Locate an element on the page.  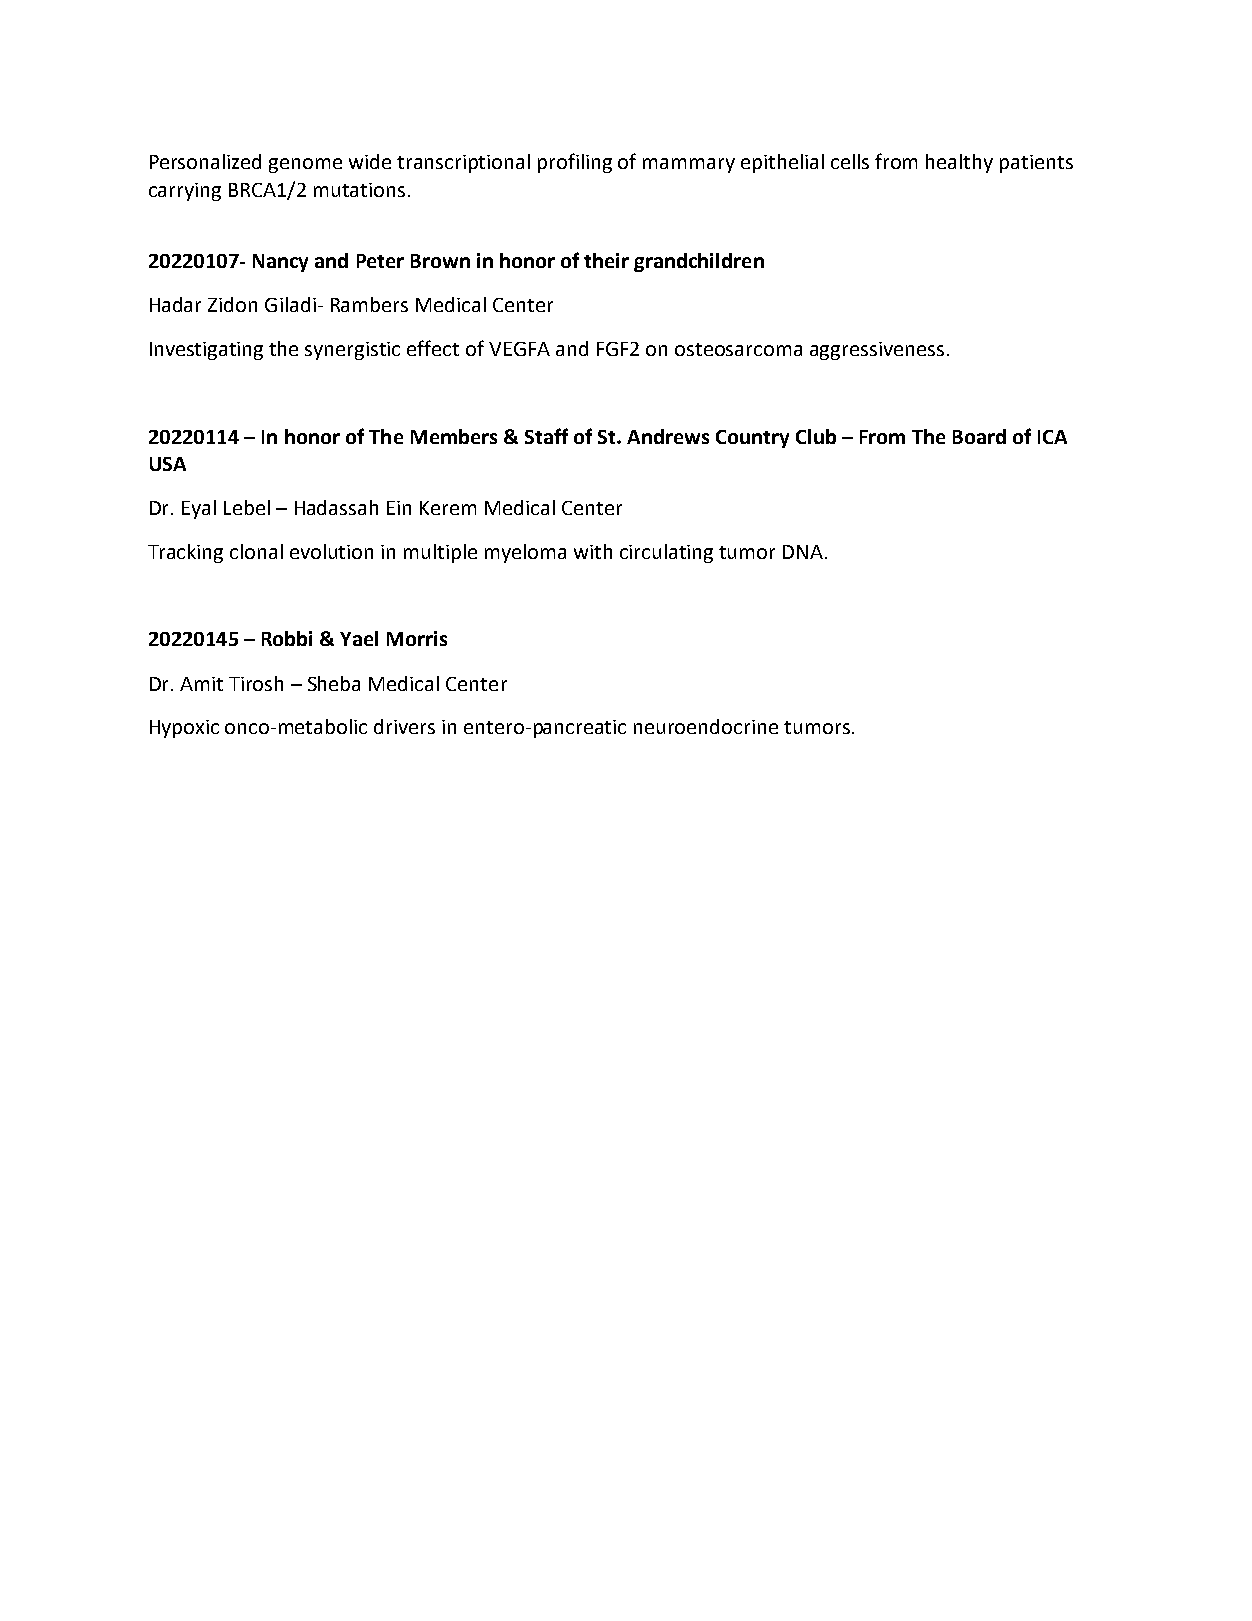
clonal is located at coordinates (256, 551).
